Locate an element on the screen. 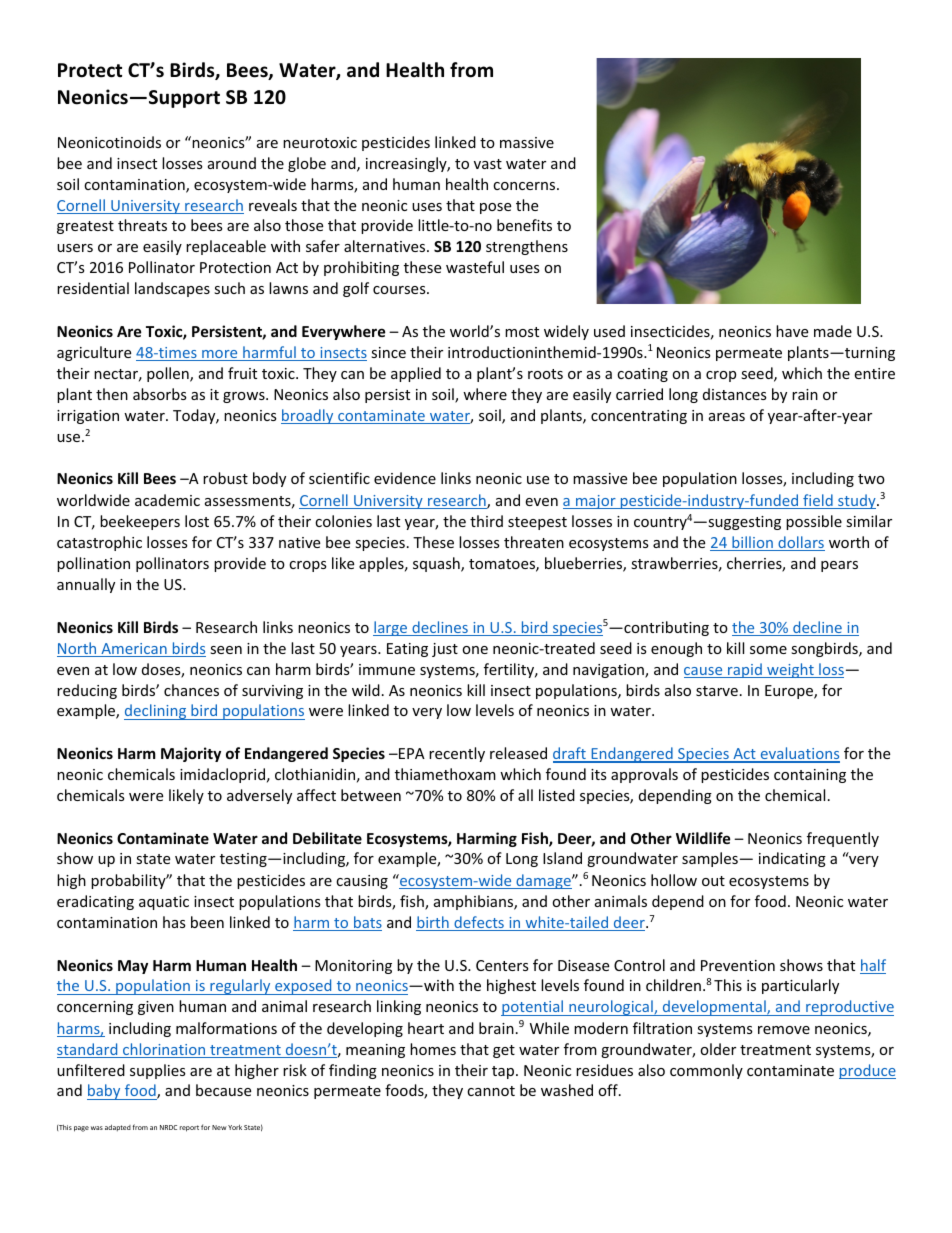 The width and height of the screenshot is (952, 1233). absorbs is located at coordinates (160, 394).
